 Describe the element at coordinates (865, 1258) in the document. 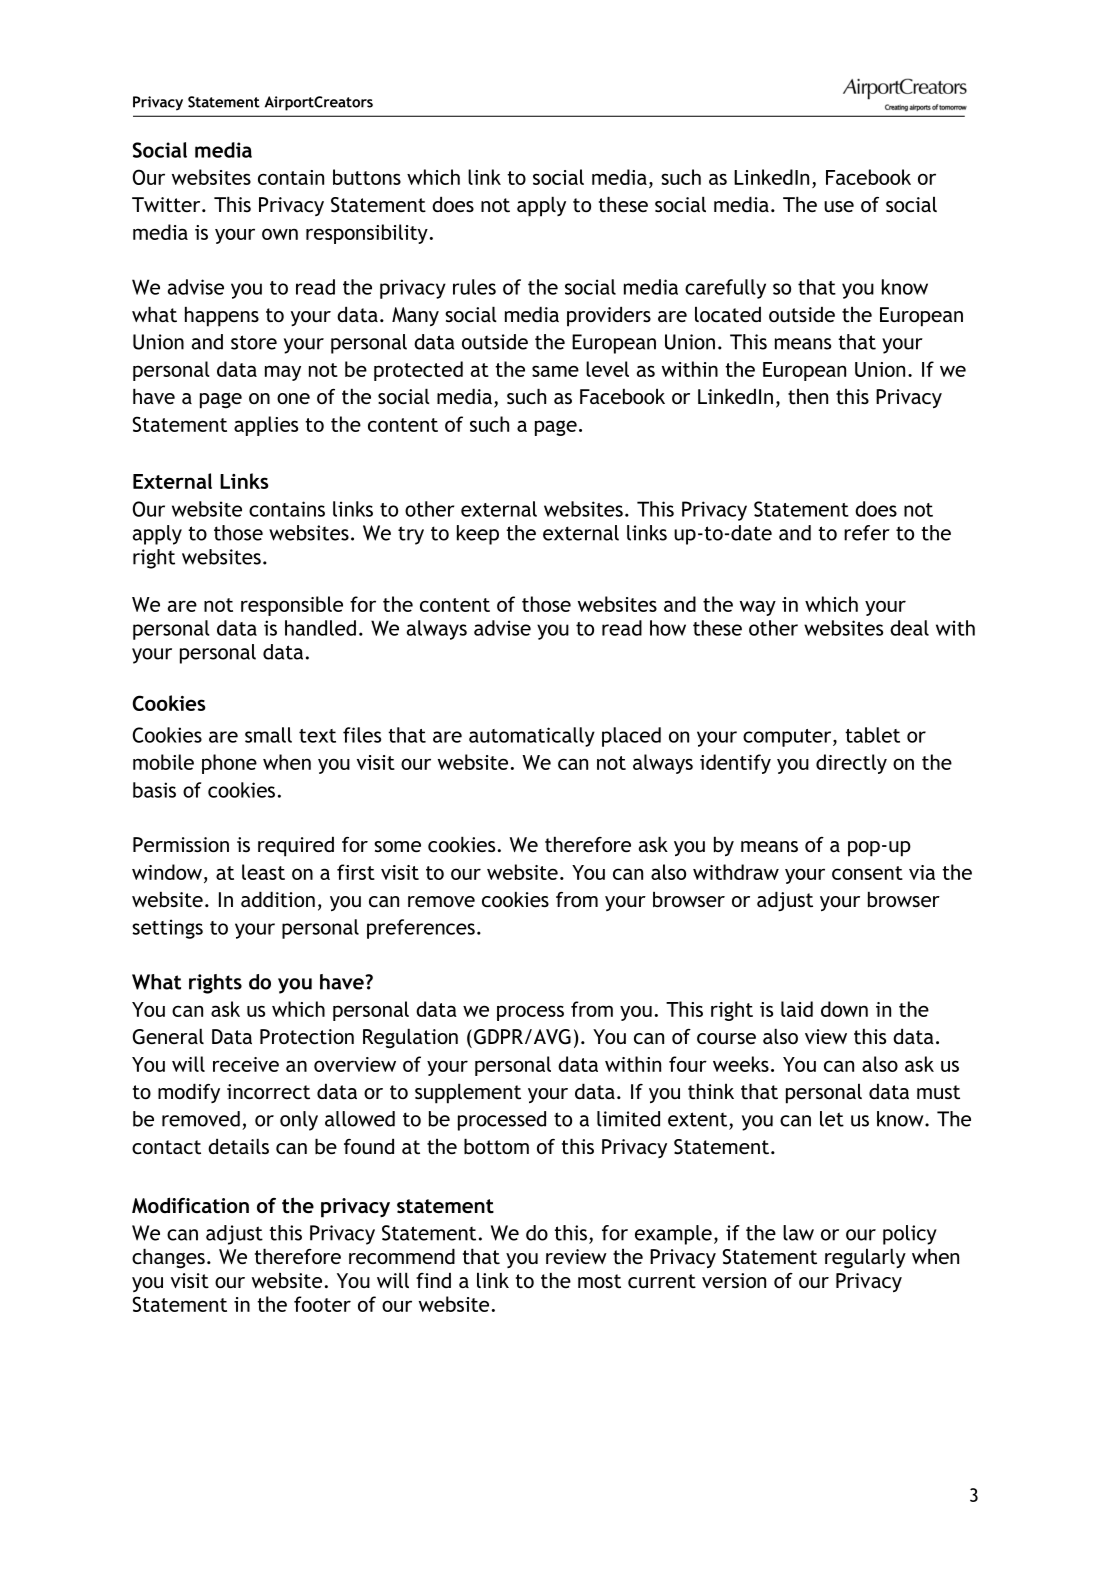

I see `regularly` at that location.
